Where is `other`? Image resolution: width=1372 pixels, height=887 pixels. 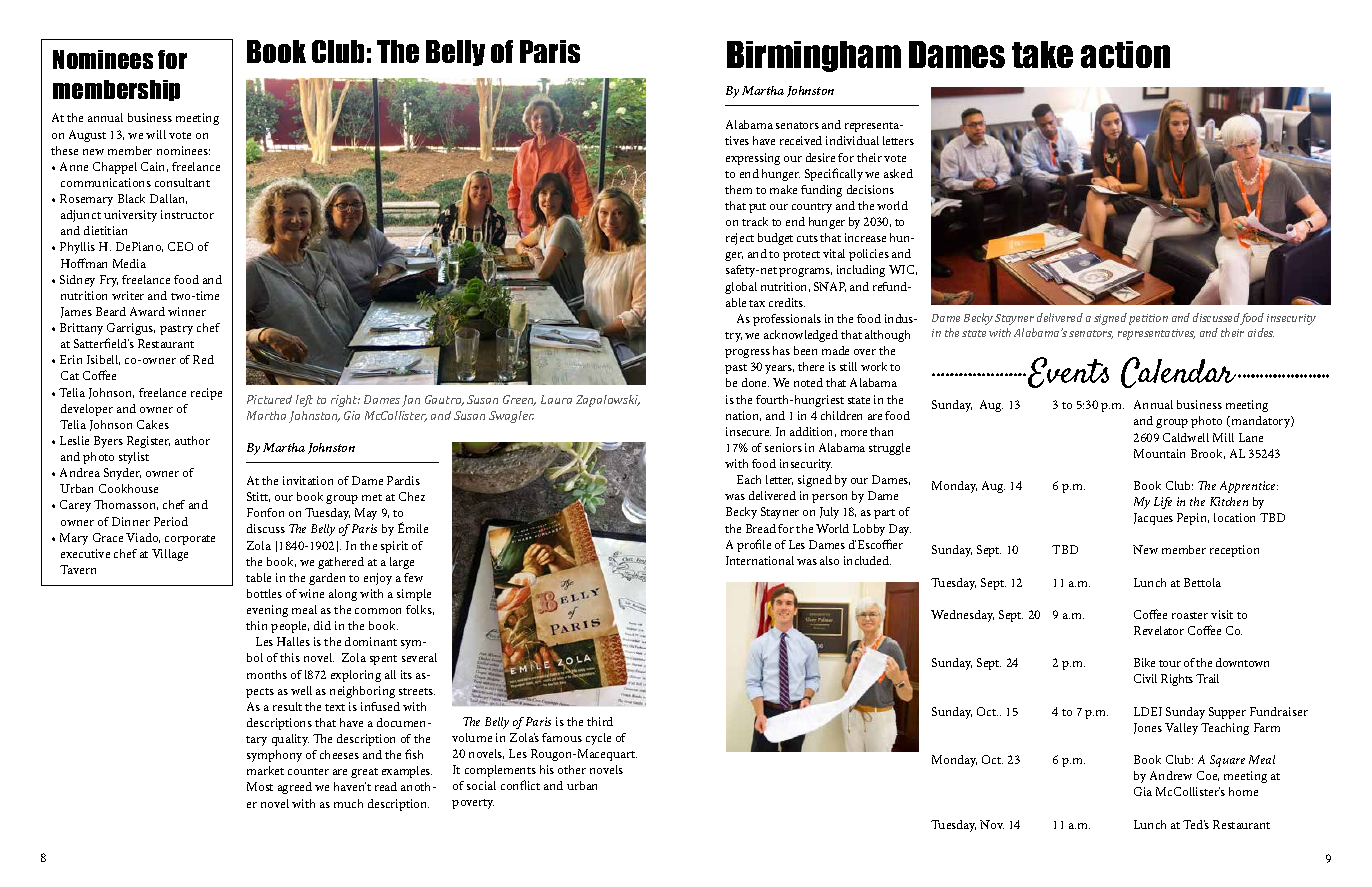 other is located at coordinates (572, 769).
